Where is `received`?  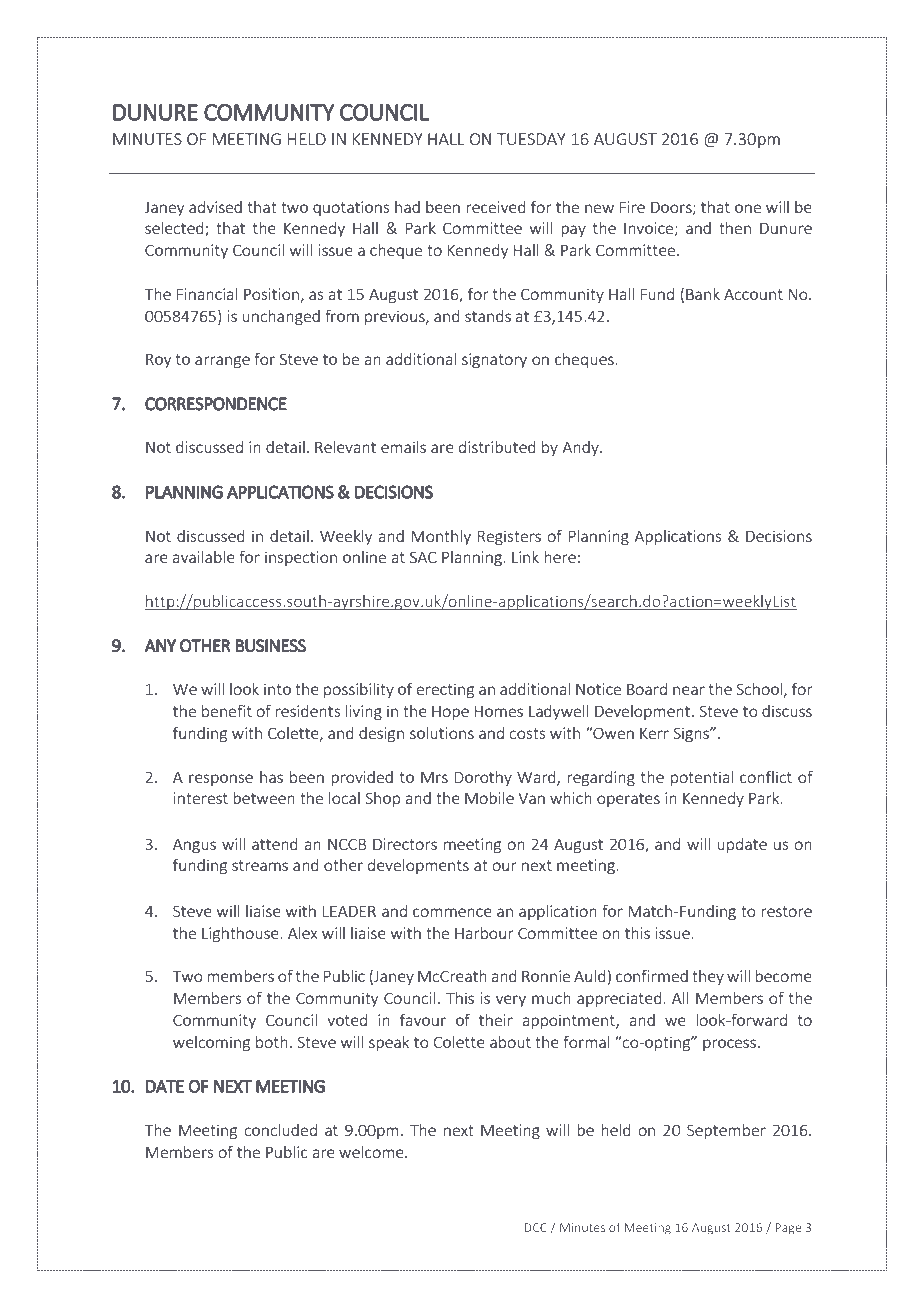
received is located at coordinates (496, 206).
